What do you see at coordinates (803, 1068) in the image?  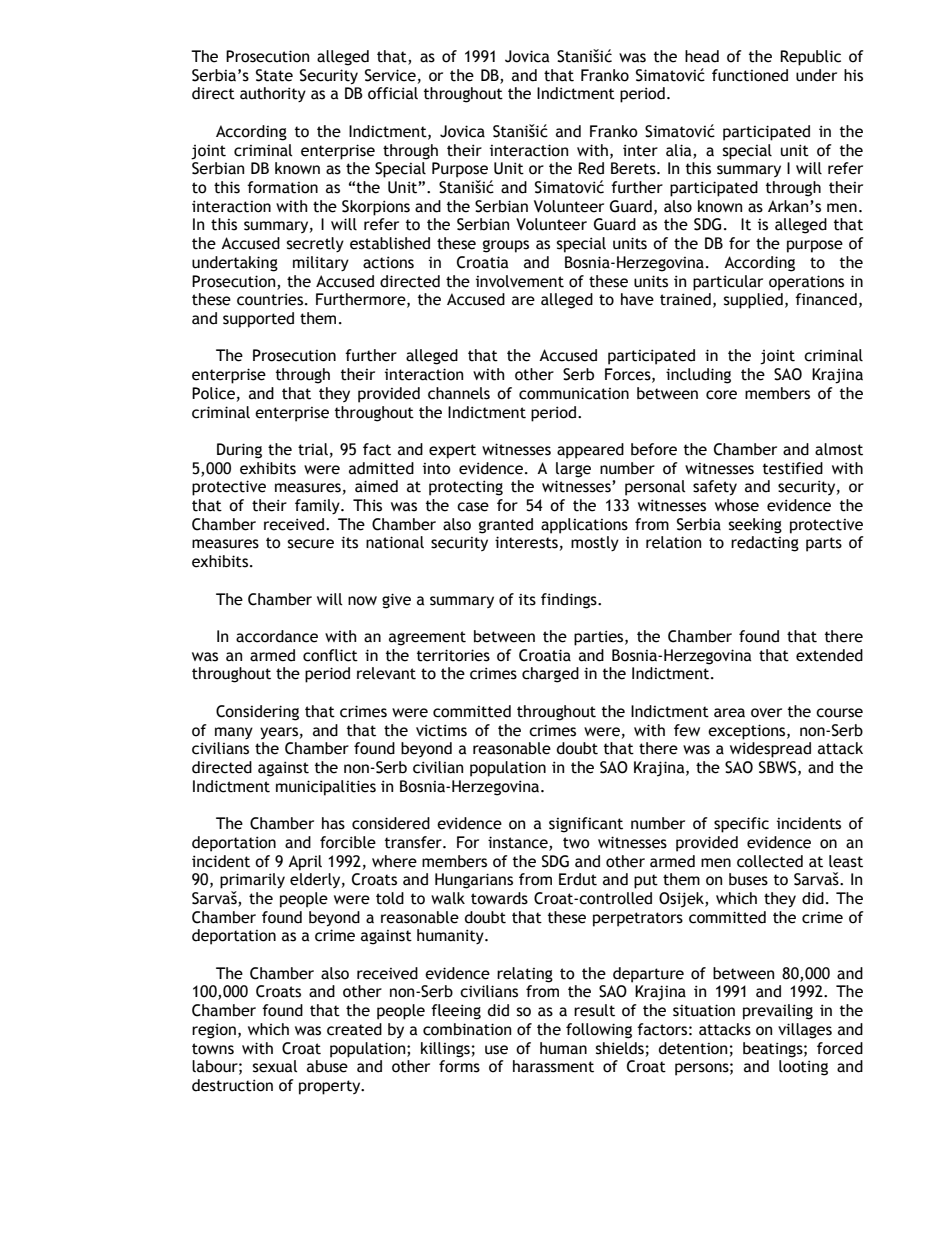 I see `looting` at bounding box center [803, 1068].
